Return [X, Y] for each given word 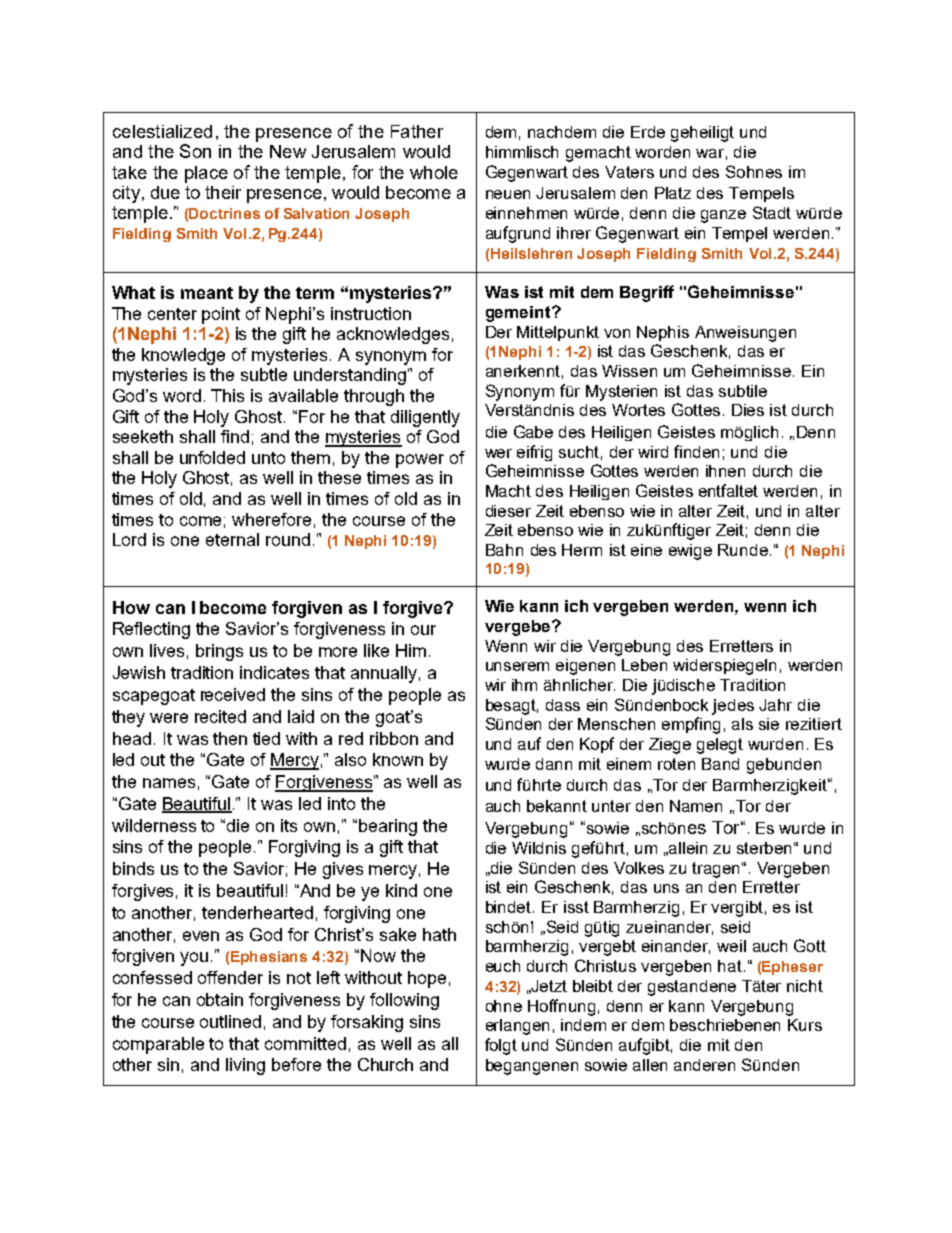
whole [434, 172]
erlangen [517, 1027]
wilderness [154, 825]
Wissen [629, 371]
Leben [644, 665]
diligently [425, 418]
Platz [673, 193]
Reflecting [151, 630]
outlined [230, 1021]
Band [720, 764]
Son [195, 151]
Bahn [504, 550]
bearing [388, 827]
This [227, 395]
